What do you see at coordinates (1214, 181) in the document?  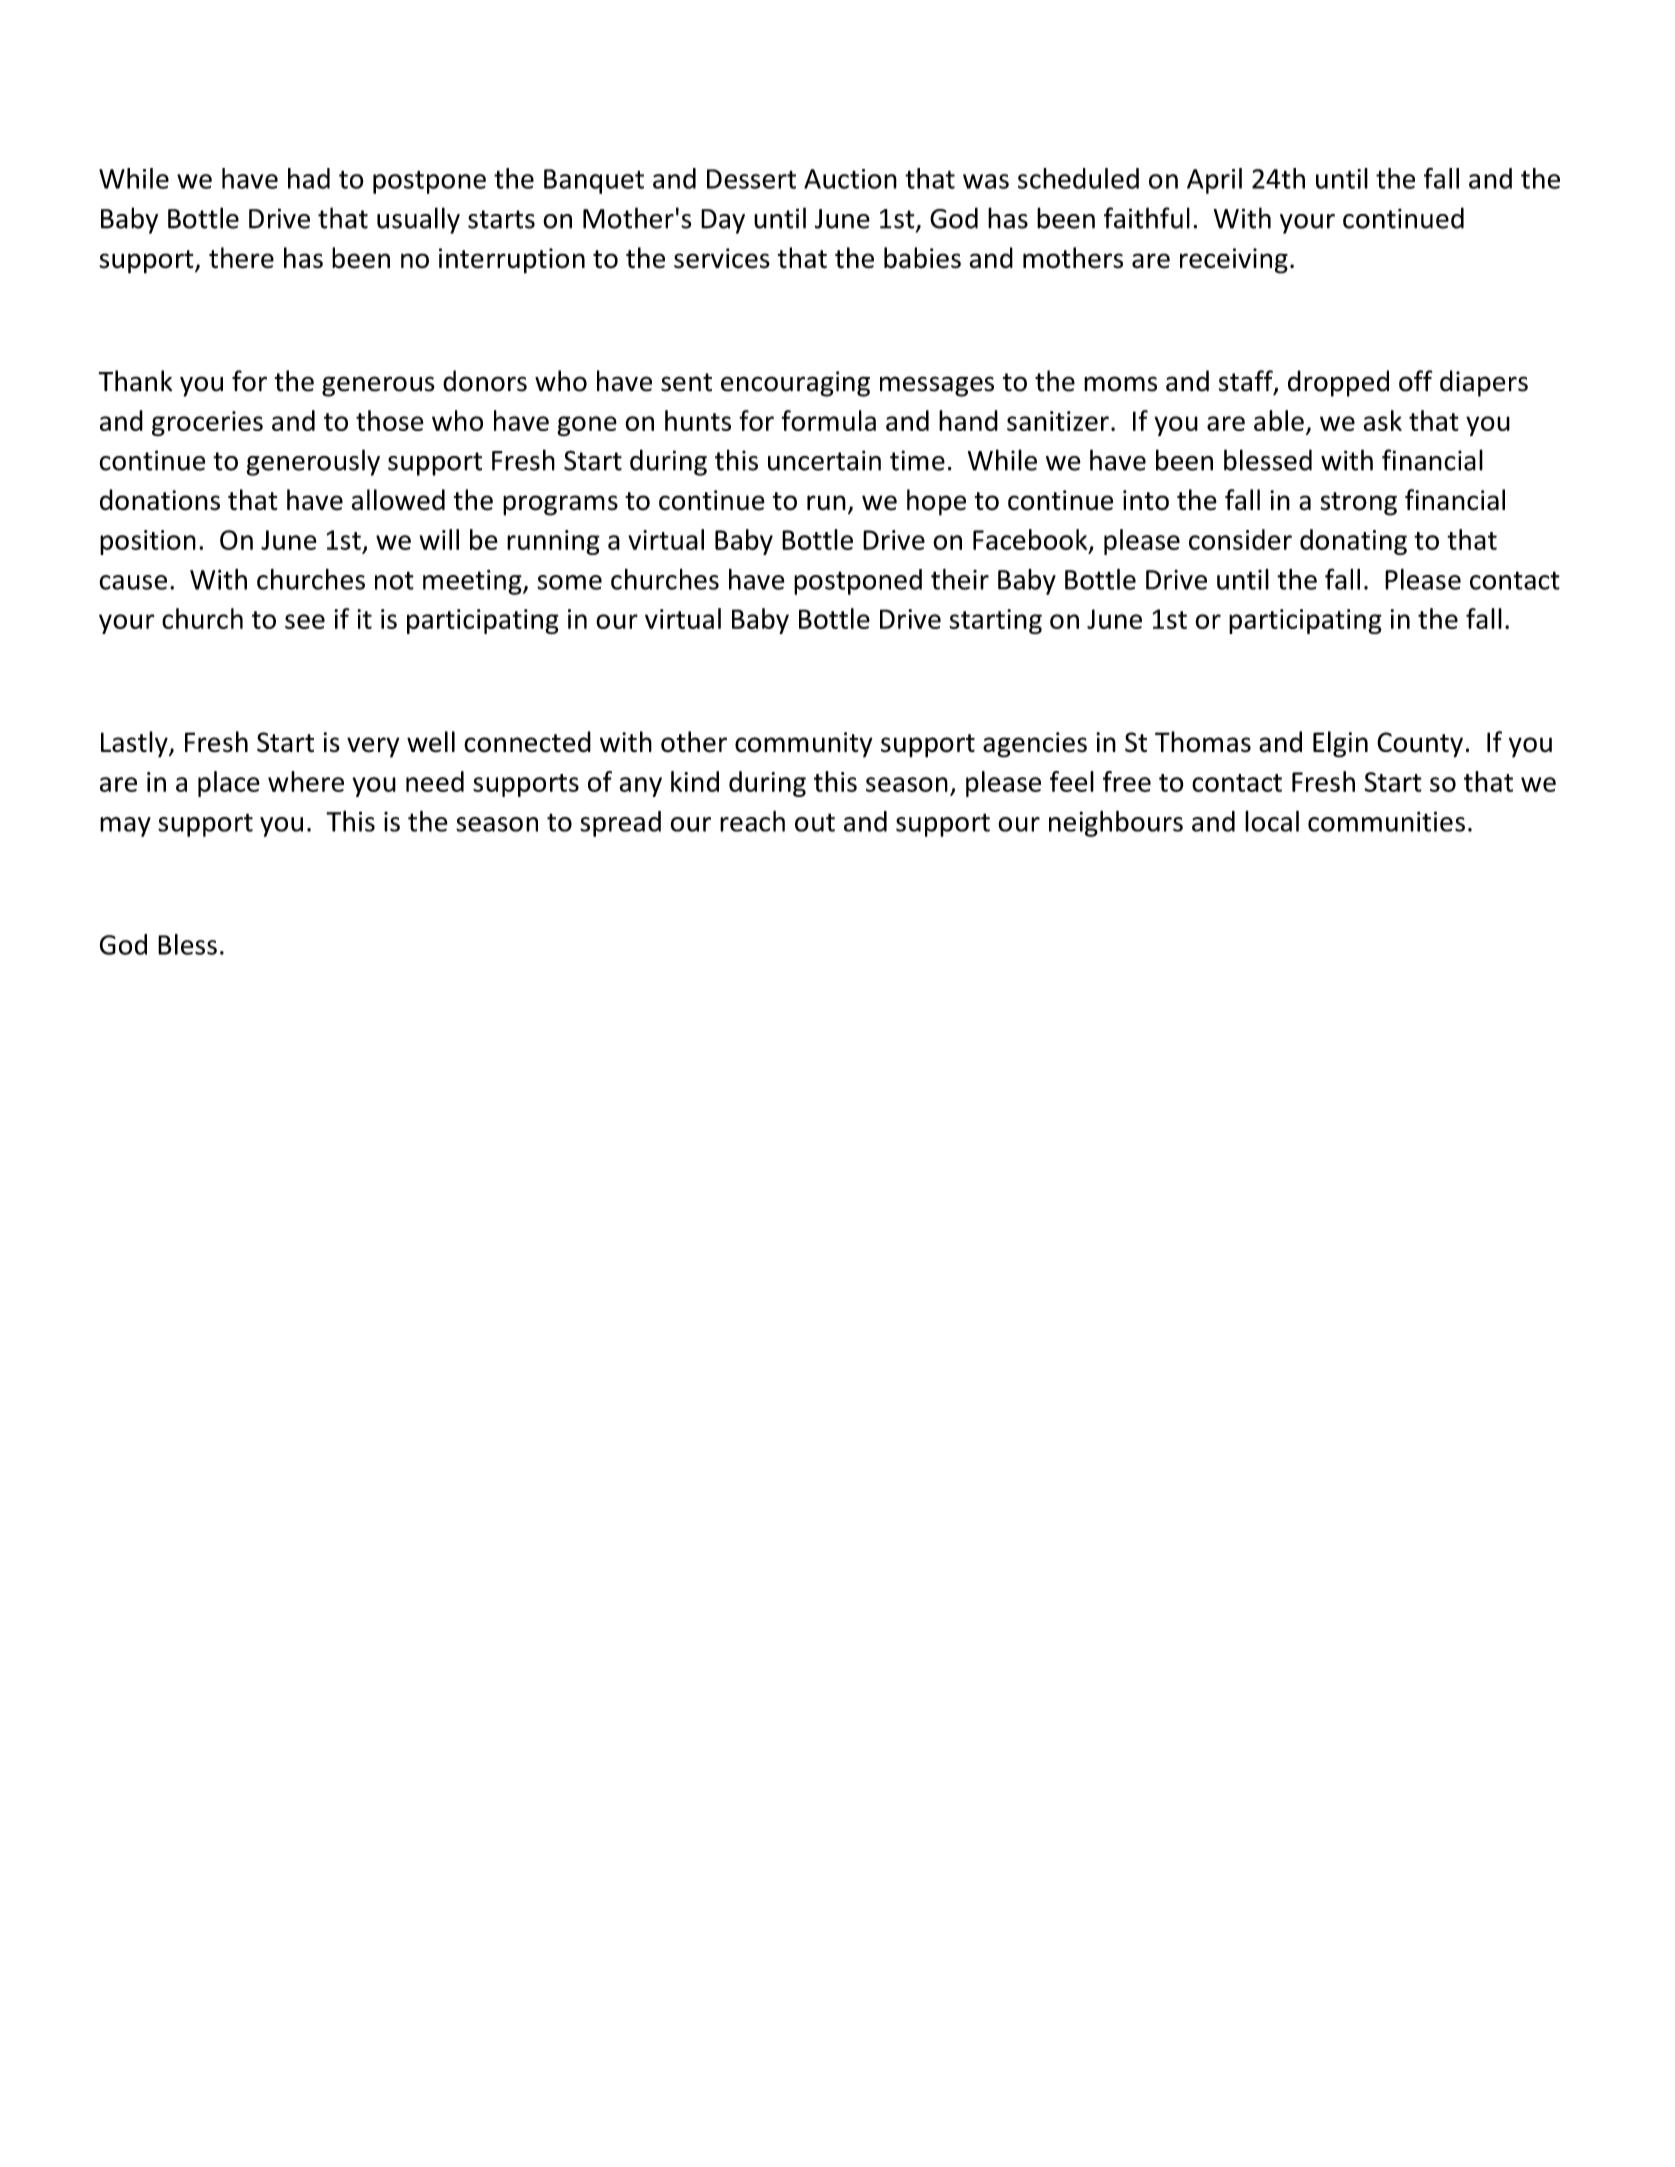 I see `April` at bounding box center [1214, 181].
